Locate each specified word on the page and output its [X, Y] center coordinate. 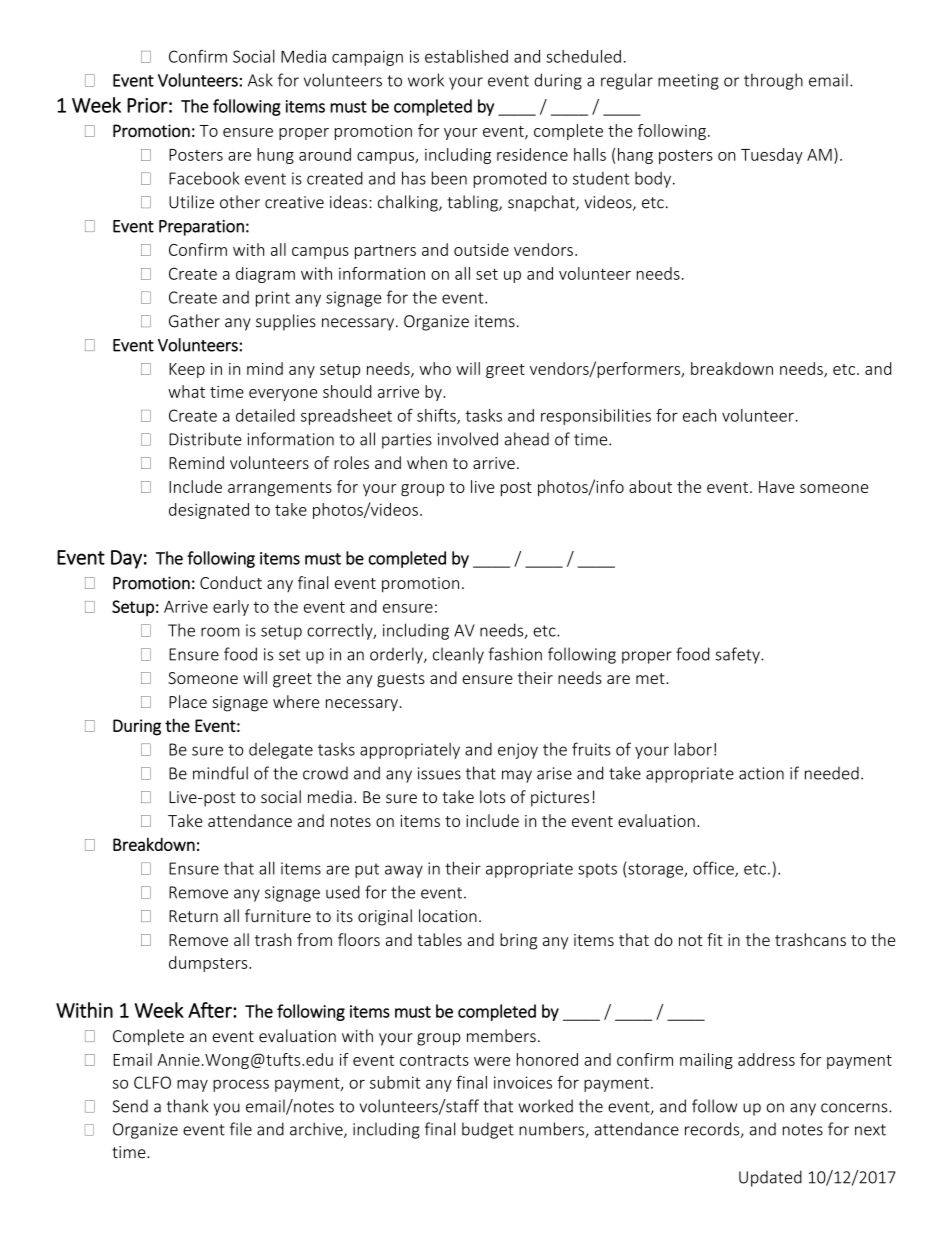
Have [777, 487]
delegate [281, 750]
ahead [527, 439]
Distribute [205, 439]
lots [492, 797]
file [241, 1129]
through [773, 81]
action [761, 773]
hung [275, 156]
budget [488, 1130]
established [466, 56]
